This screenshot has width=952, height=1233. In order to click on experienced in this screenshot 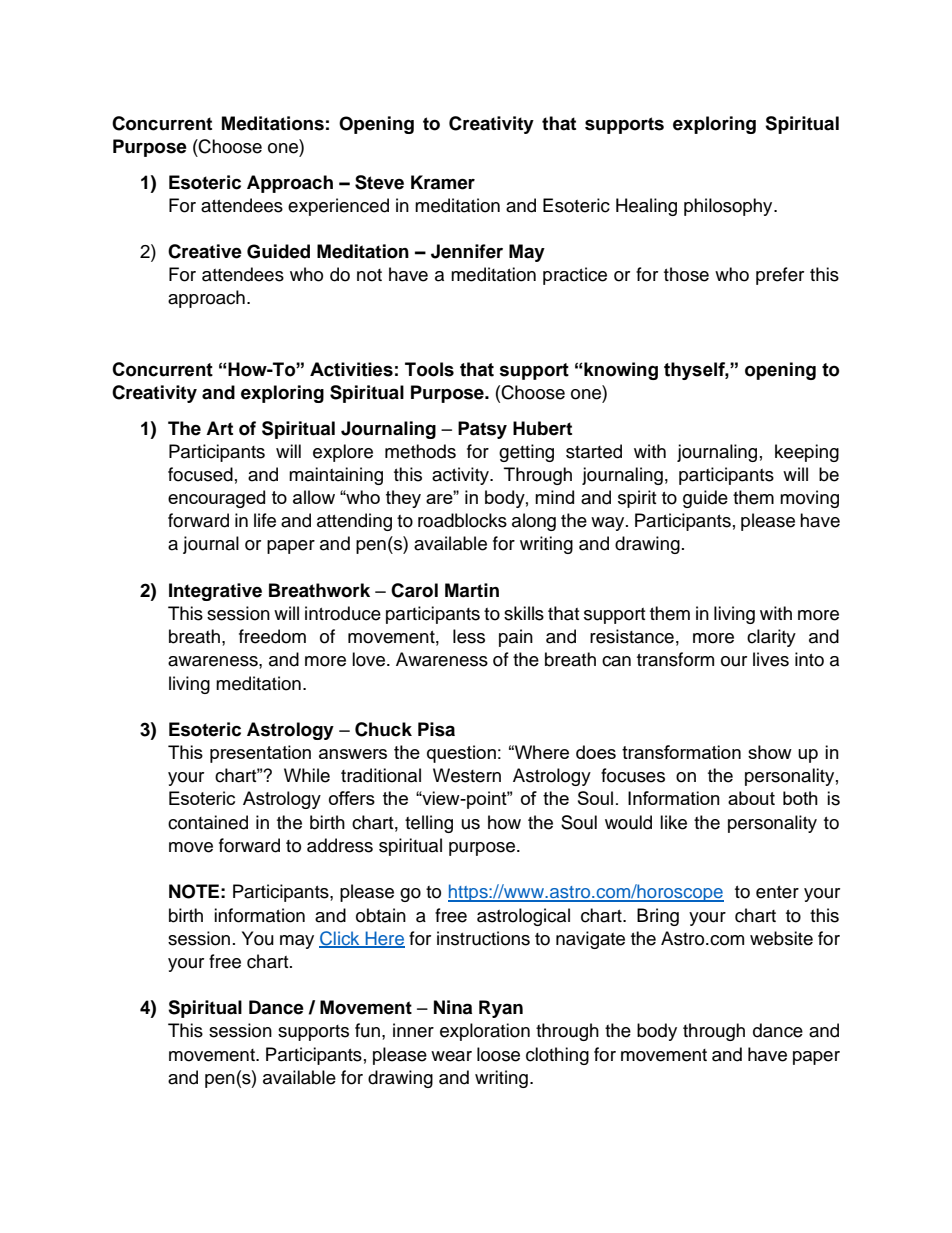, I will do `click(338, 207)`.
